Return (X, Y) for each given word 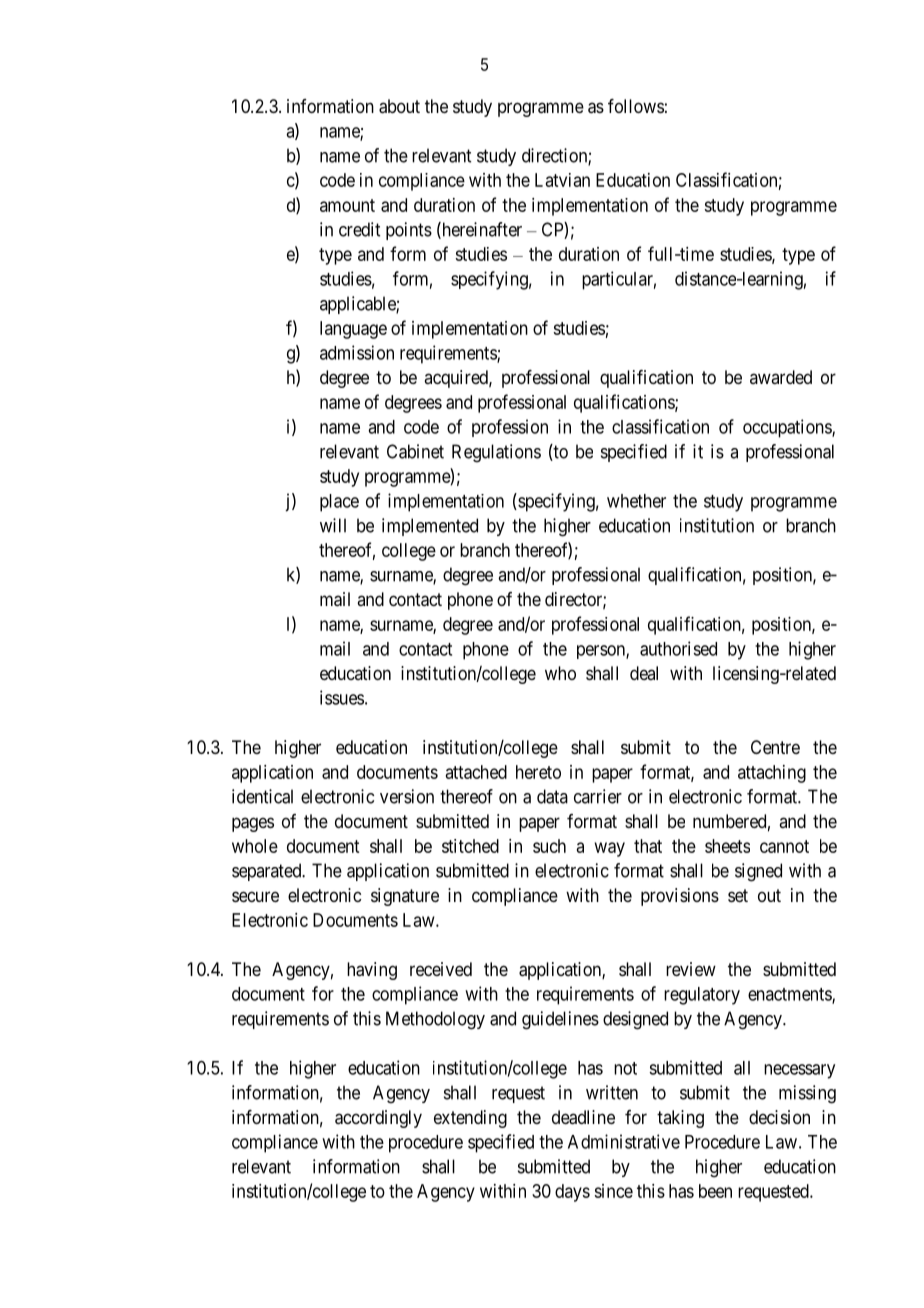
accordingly (378, 1119)
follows (636, 106)
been (715, 1191)
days (572, 1193)
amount (347, 205)
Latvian (562, 180)
